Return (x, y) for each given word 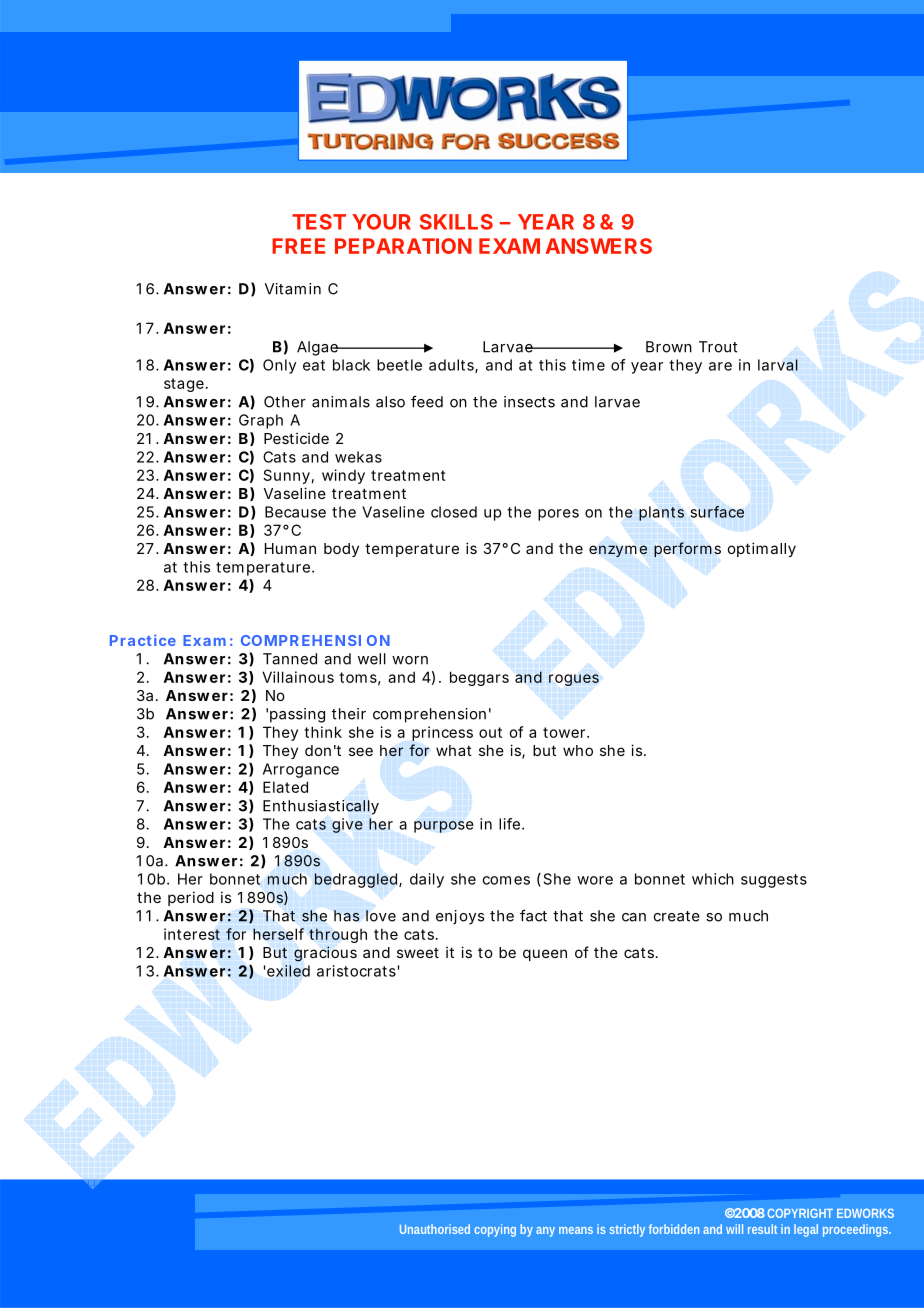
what (454, 750)
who (578, 750)
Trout (718, 347)
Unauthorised (435, 1229)
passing (297, 715)
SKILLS (456, 222)
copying (495, 1230)
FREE (298, 246)
